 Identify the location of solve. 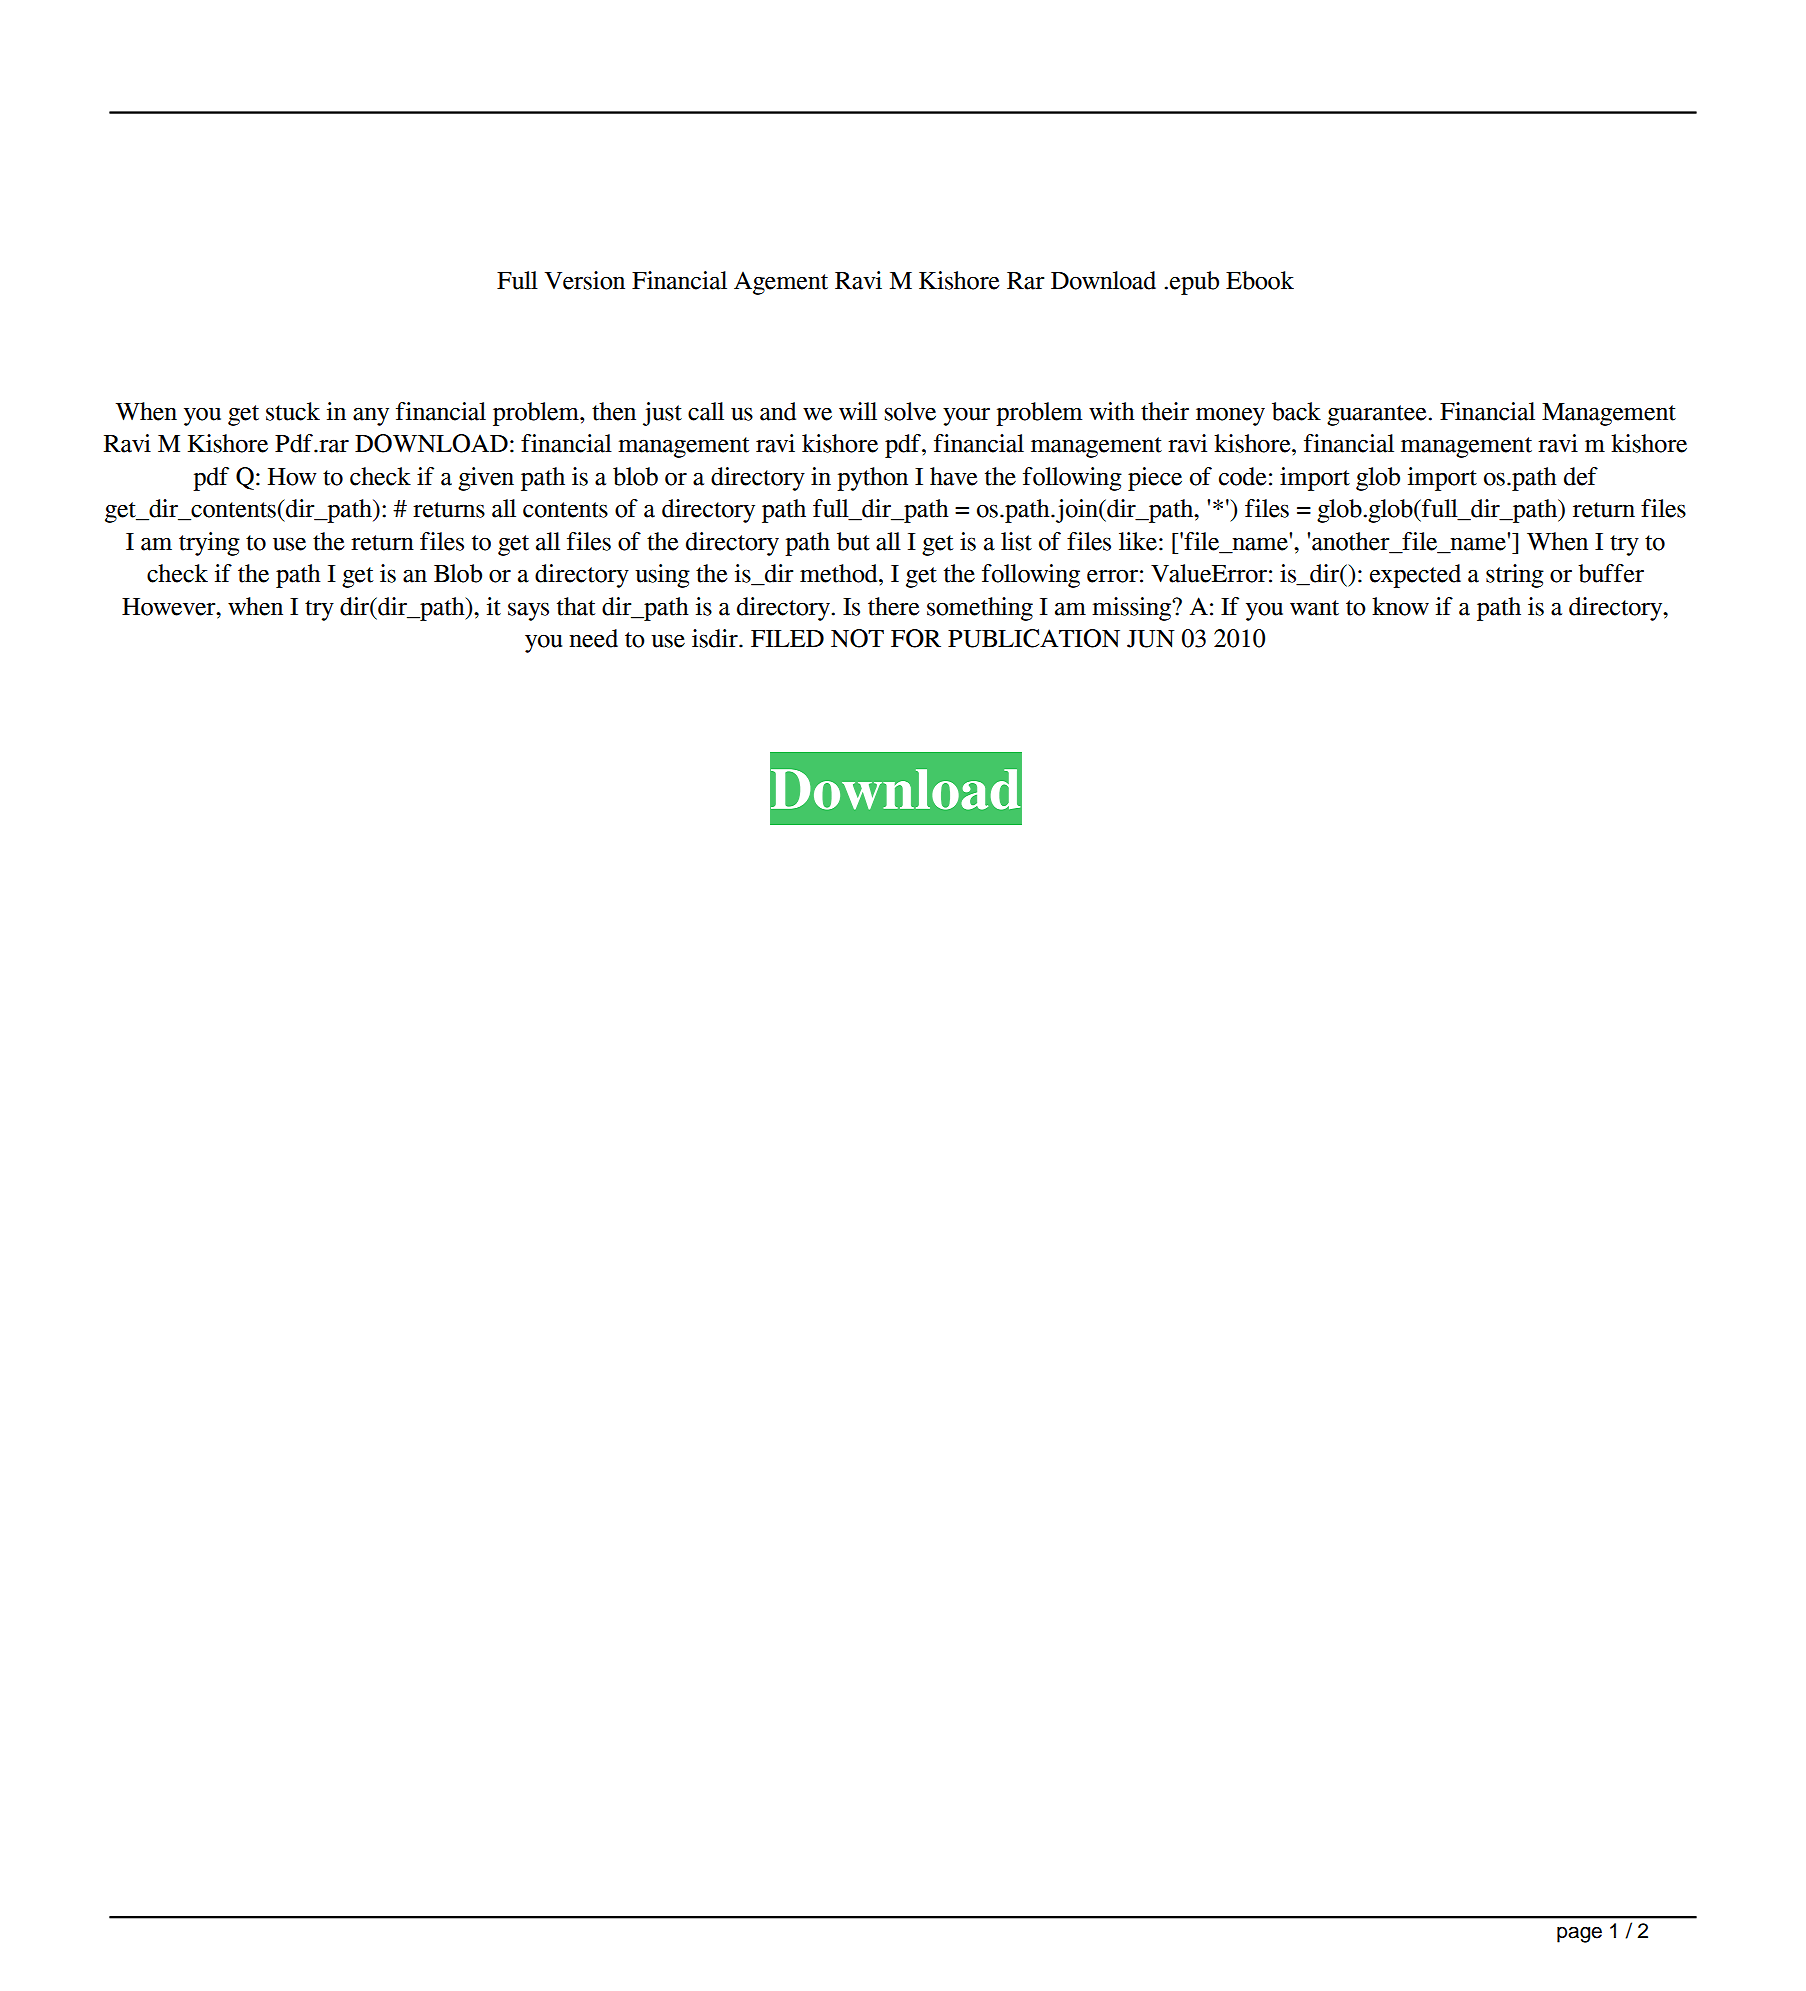
(910, 411).
